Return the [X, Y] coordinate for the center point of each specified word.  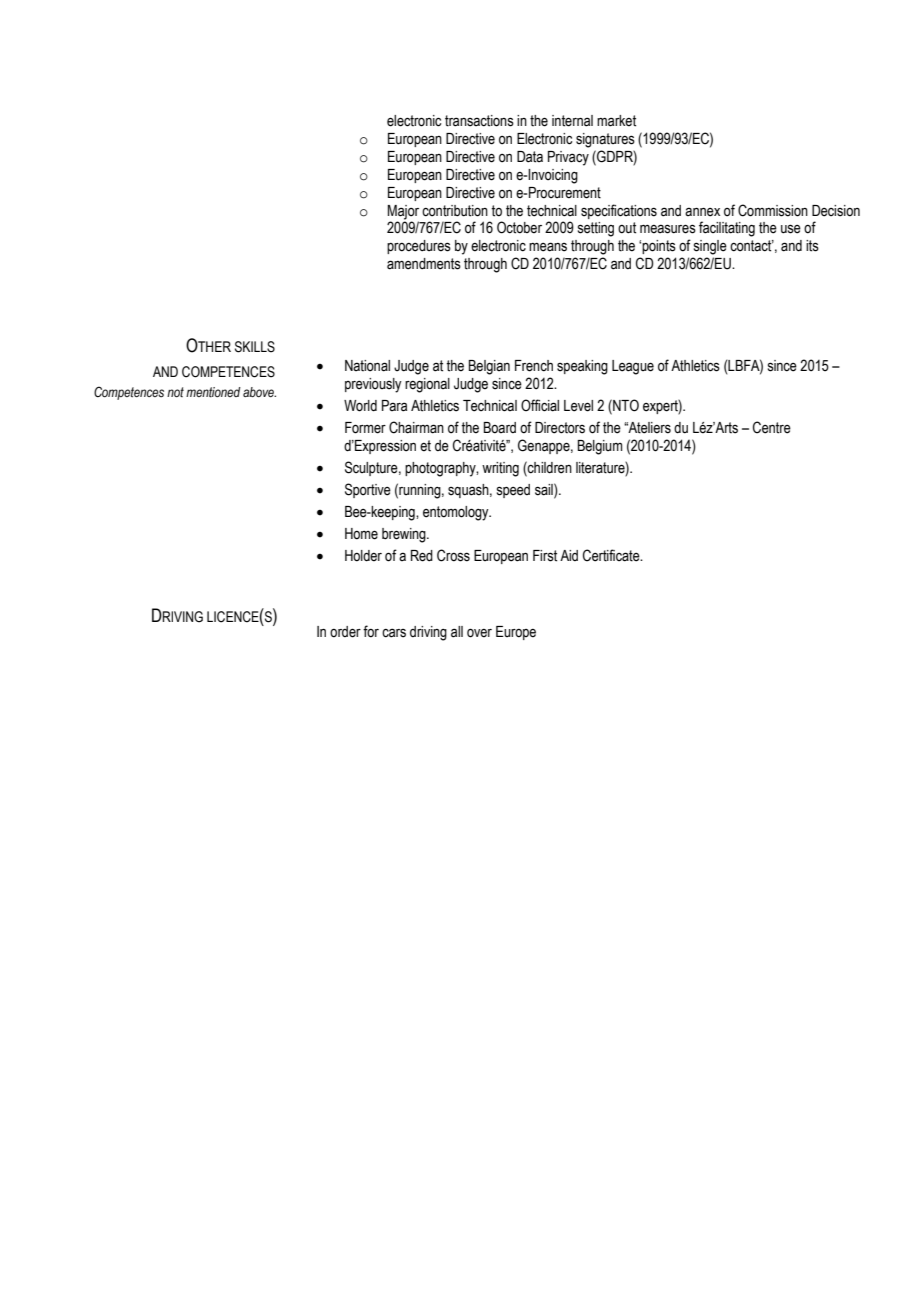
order [345, 632]
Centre [772, 427]
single [710, 247]
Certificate [612, 555]
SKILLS [255, 347]
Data [530, 157]
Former [365, 428]
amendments [424, 264]
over [479, 633]
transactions [479, 121]
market [616, 121]
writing [500, 469]
